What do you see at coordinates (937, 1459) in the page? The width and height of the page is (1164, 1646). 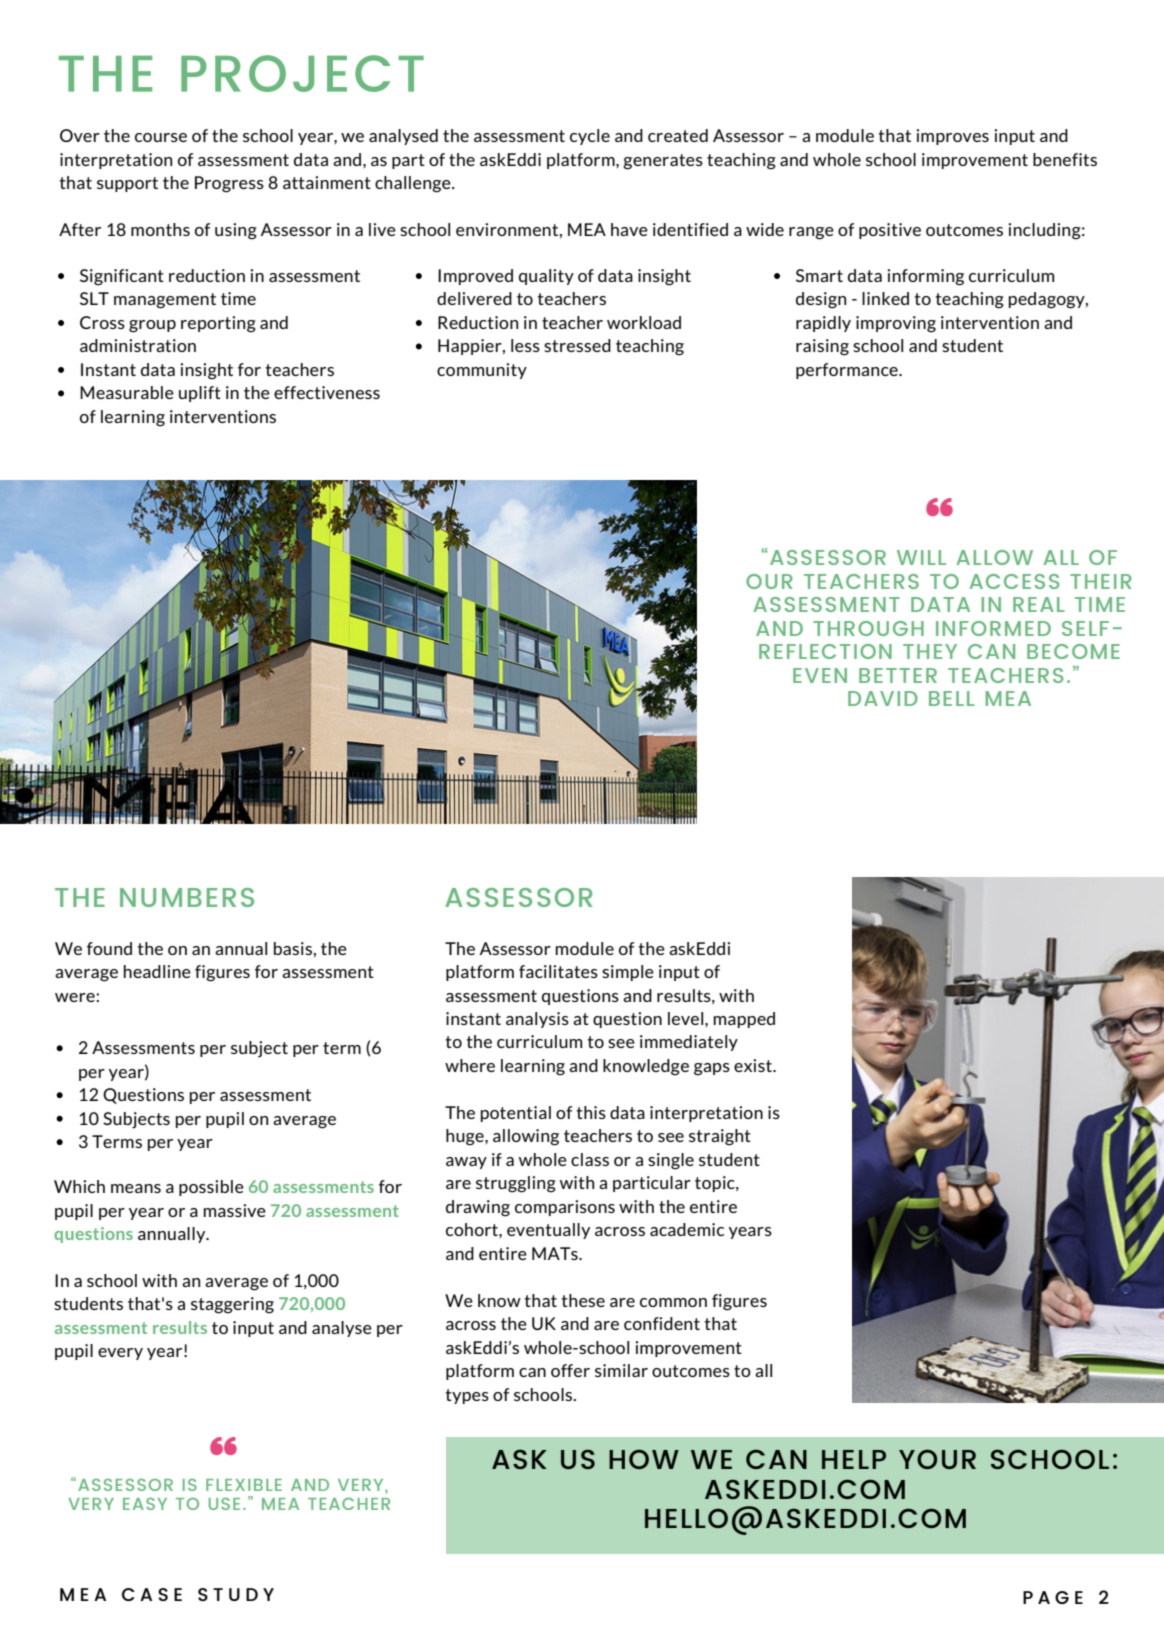 I see `YOUR` at bounding box center [937, 1459].
